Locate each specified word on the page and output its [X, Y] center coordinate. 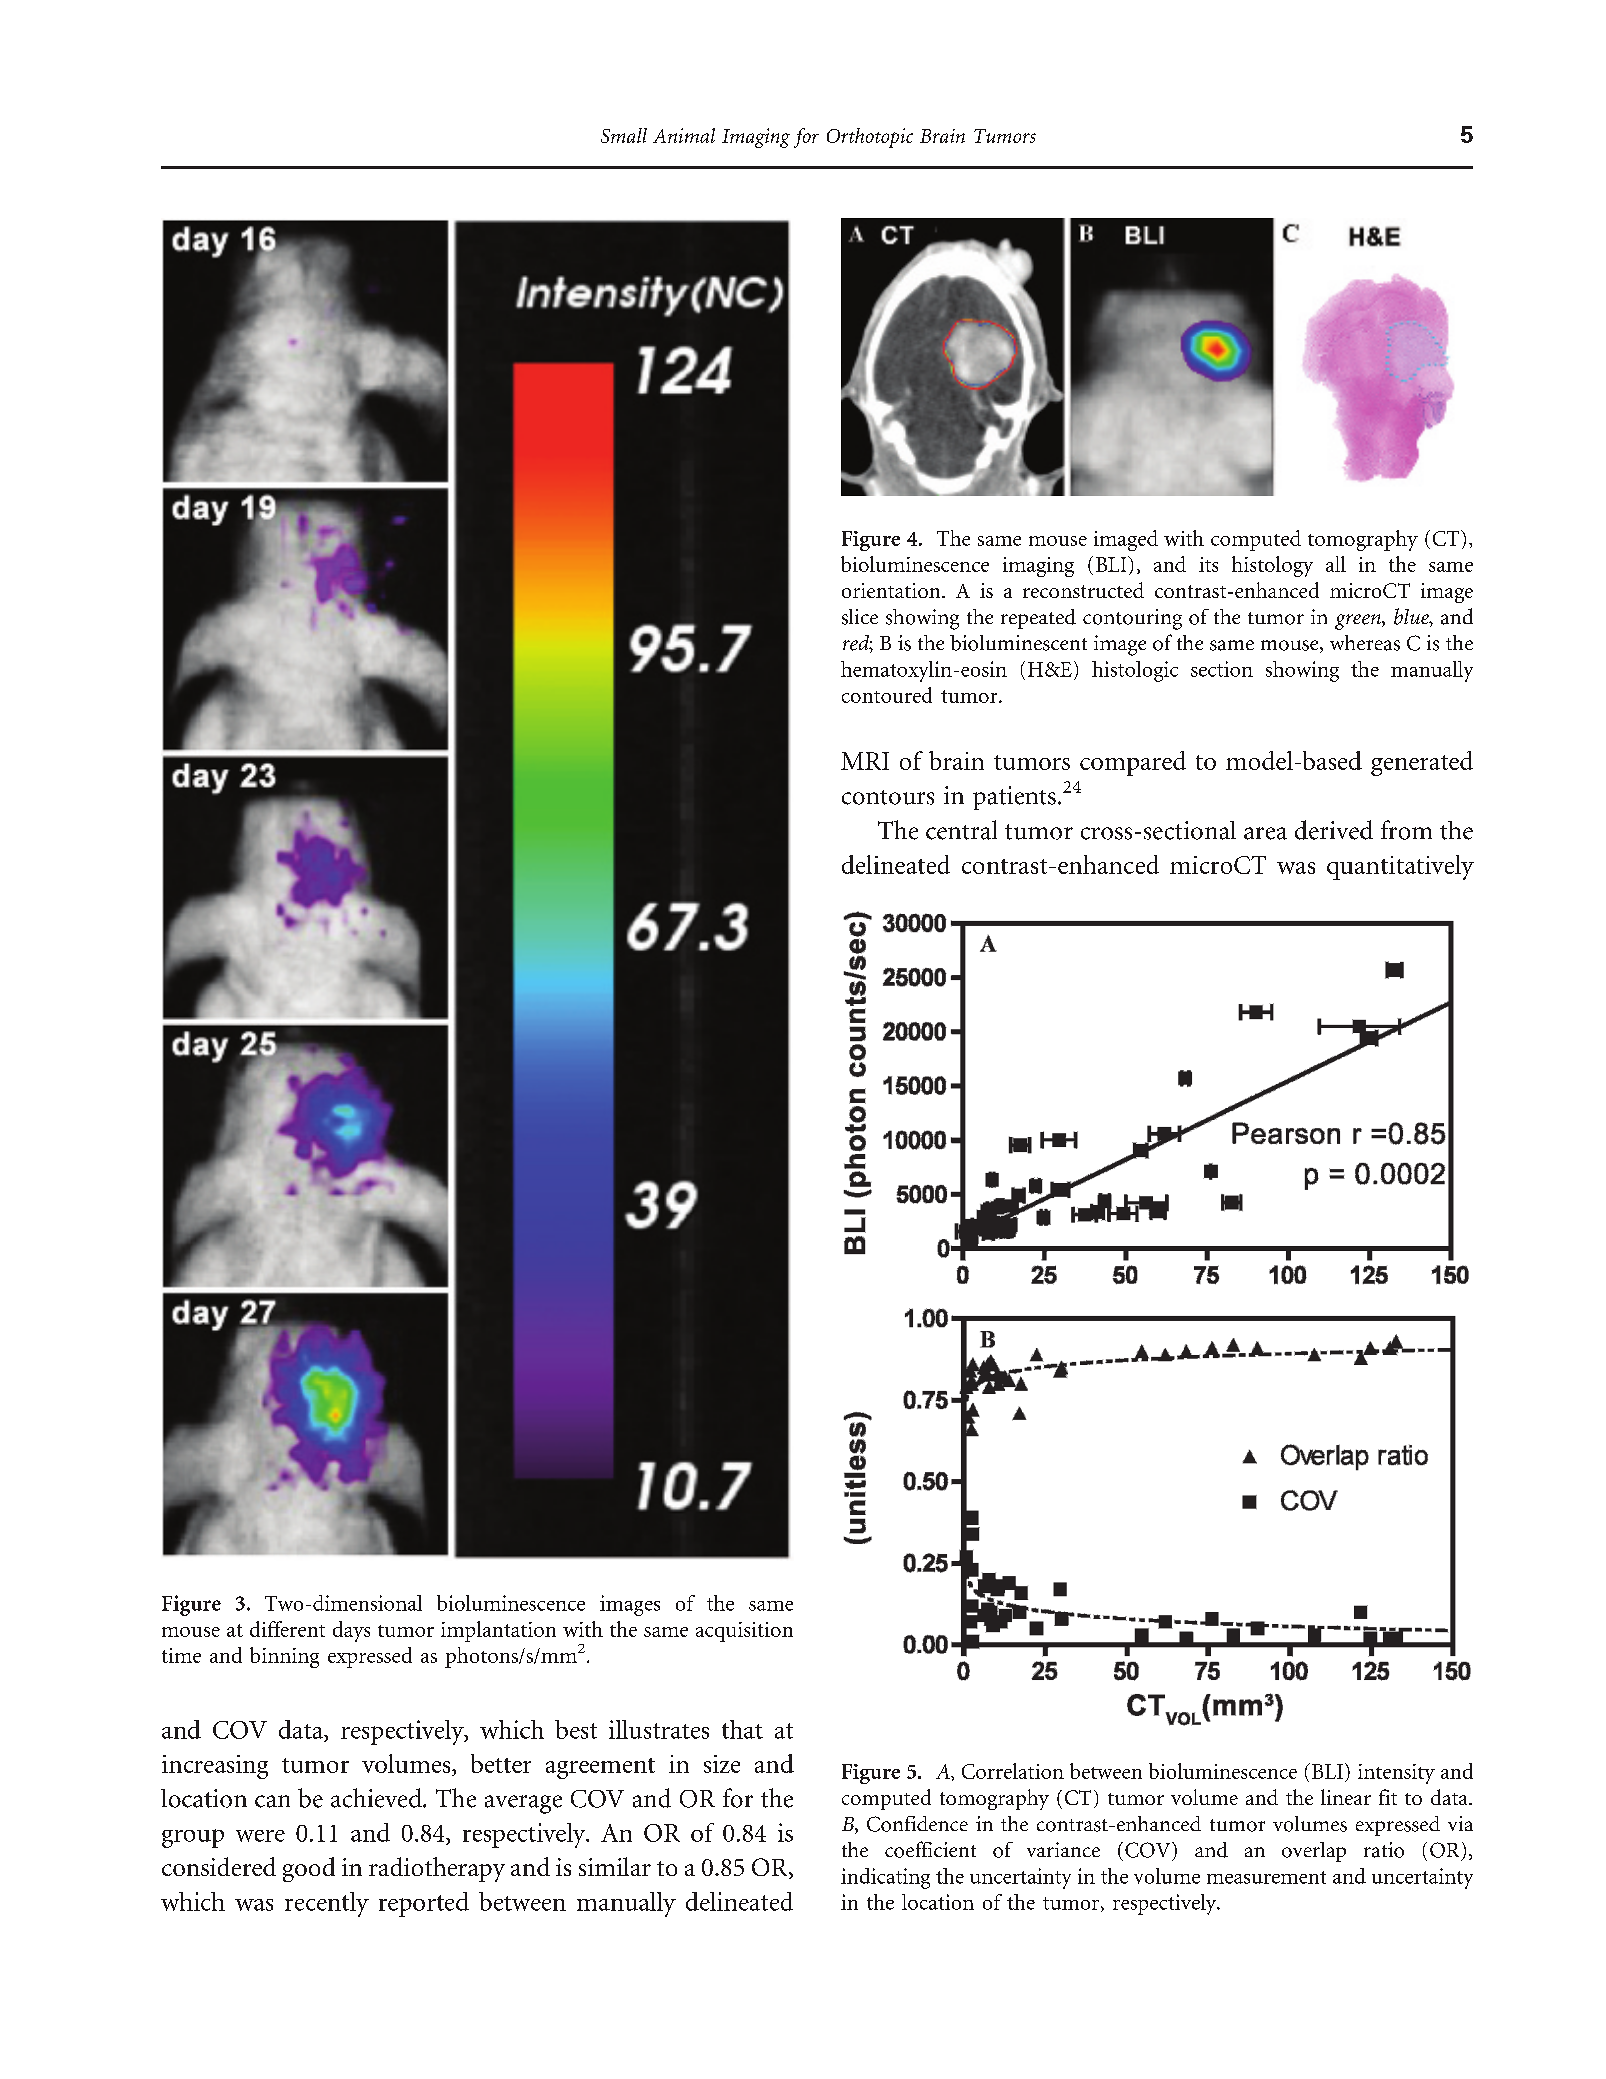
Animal [684, 135]
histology [1272, 566]
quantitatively [1400, 867]
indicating [885, 1878]
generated [1422, 763]
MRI [865, 761]
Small [624, 135]
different [287, 1629]
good [309, 1869]
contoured [887, 695]
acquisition [744, 1632]
